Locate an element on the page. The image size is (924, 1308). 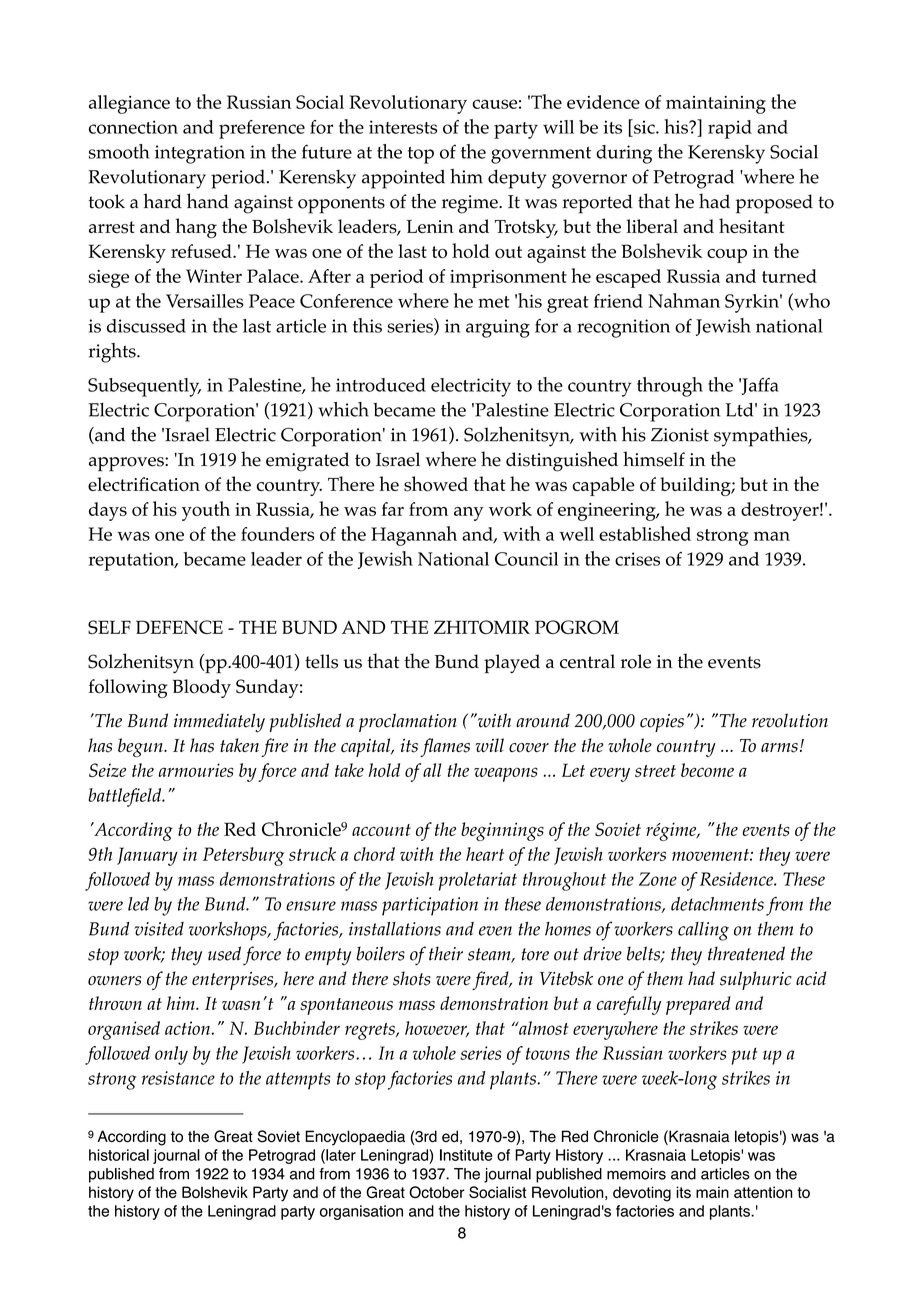
interests is located at coordinates (403, 127).
